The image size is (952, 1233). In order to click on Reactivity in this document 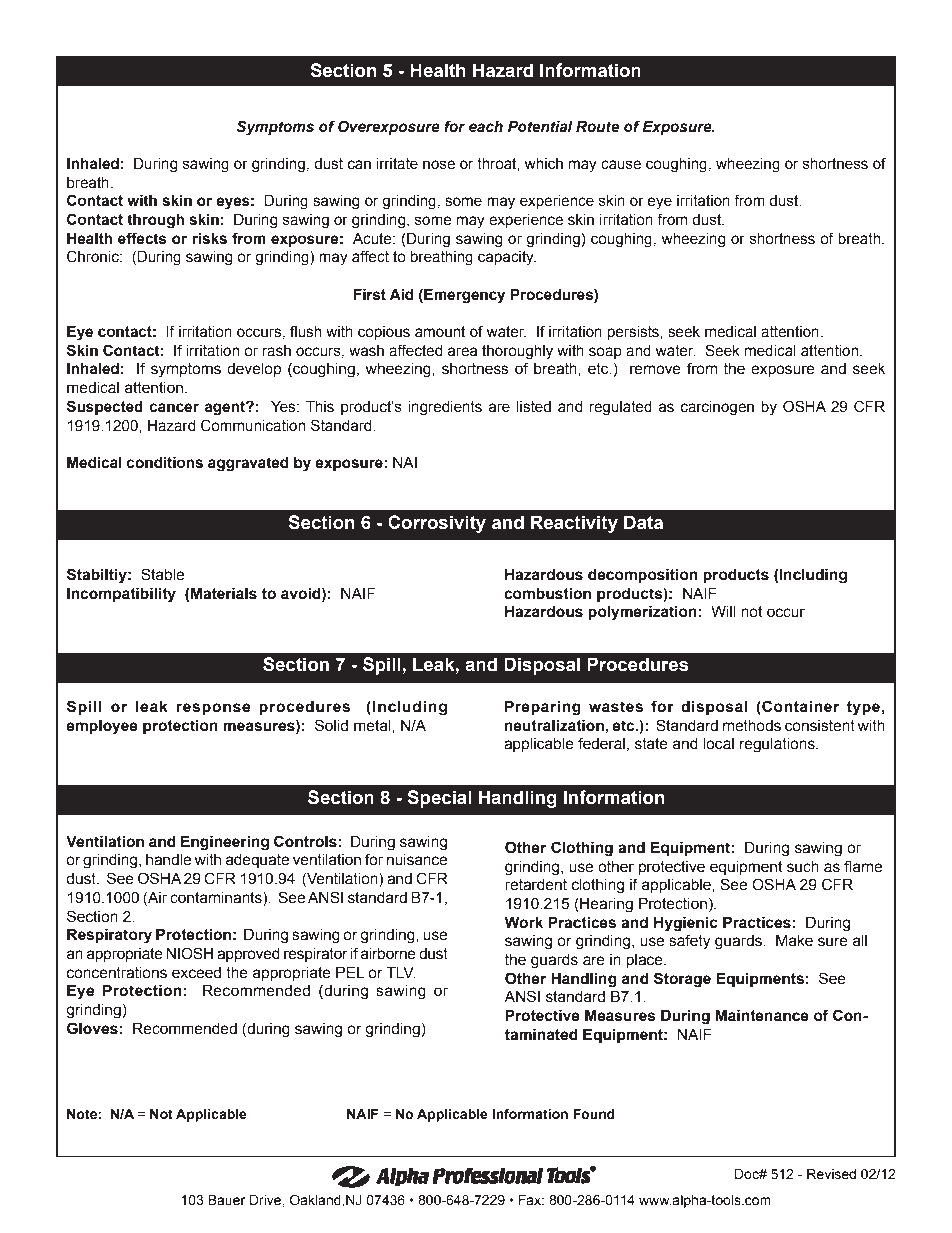, I will do `click(574, 524)`.
